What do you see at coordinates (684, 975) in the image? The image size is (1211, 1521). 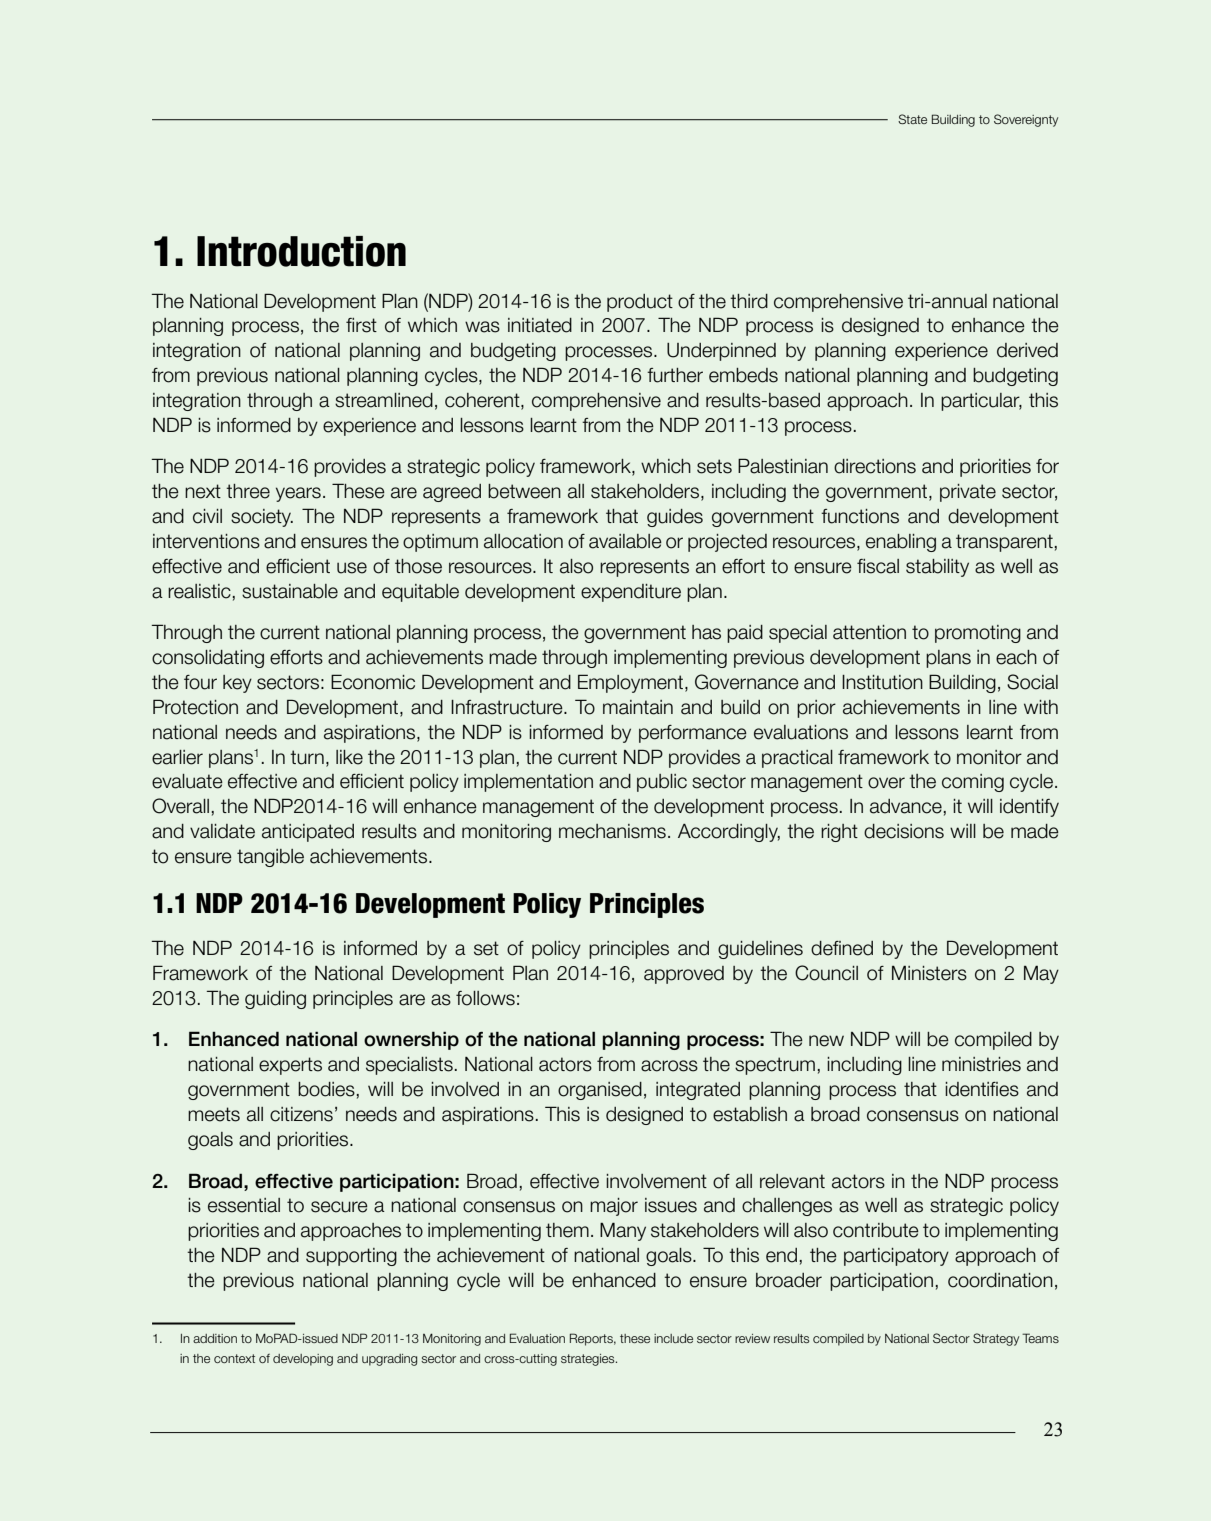 I see `approved` at bounding box center [684, 975].
